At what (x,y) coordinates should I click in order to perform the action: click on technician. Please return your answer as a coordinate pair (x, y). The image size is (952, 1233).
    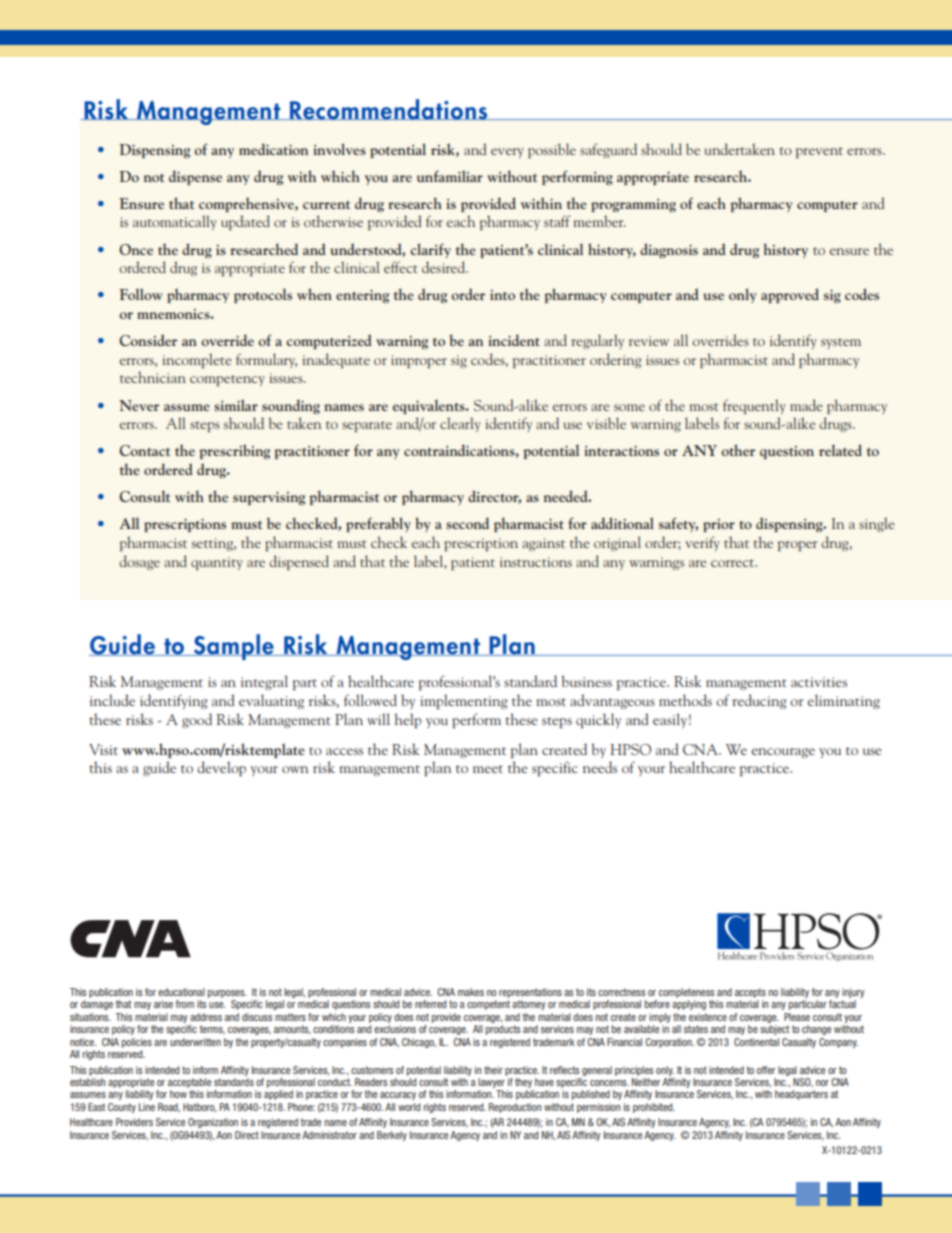
    Looking at the image, I should click on (153, 377).
